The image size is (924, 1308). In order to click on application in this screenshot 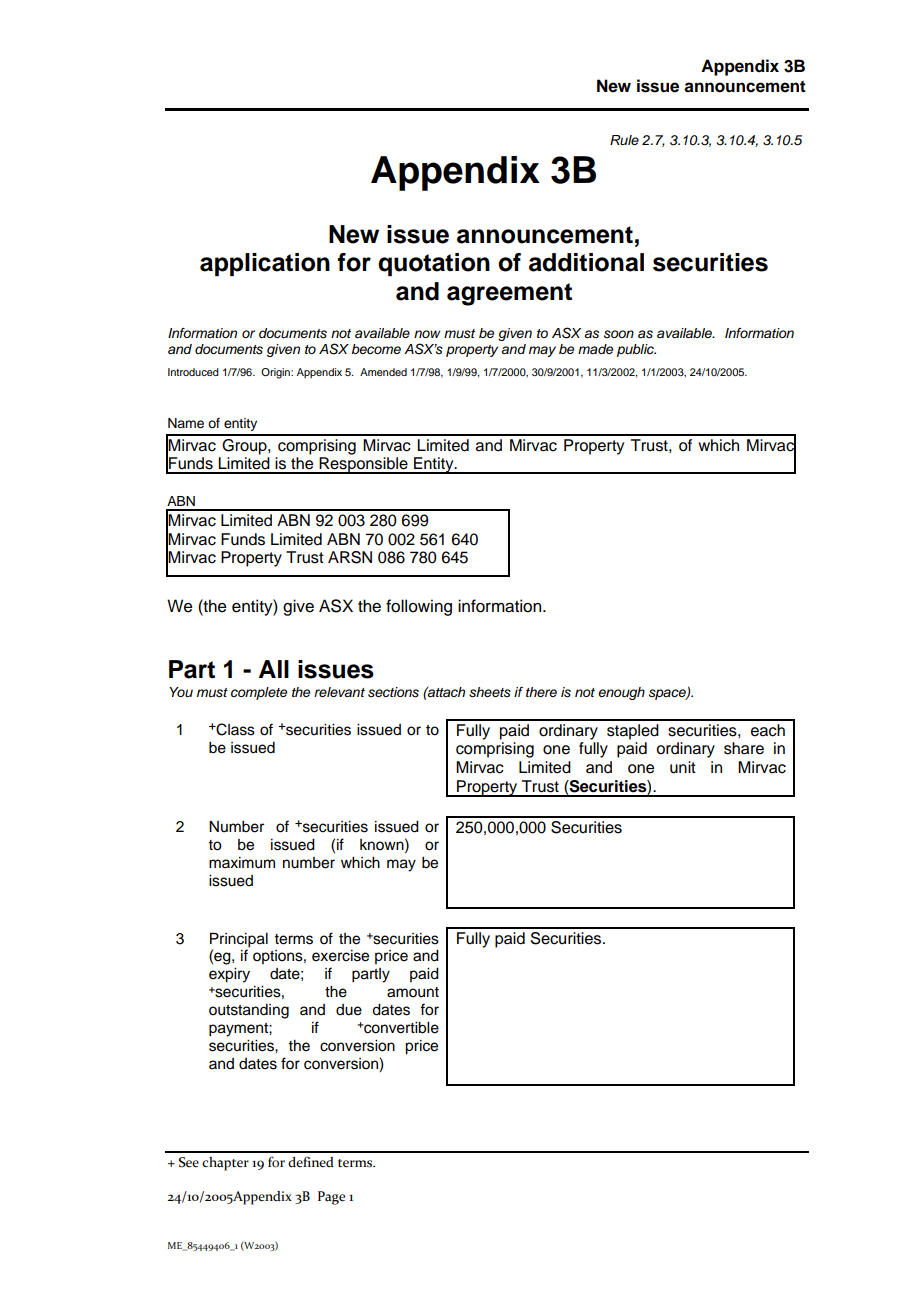, I will do `click(265, 264)`.
